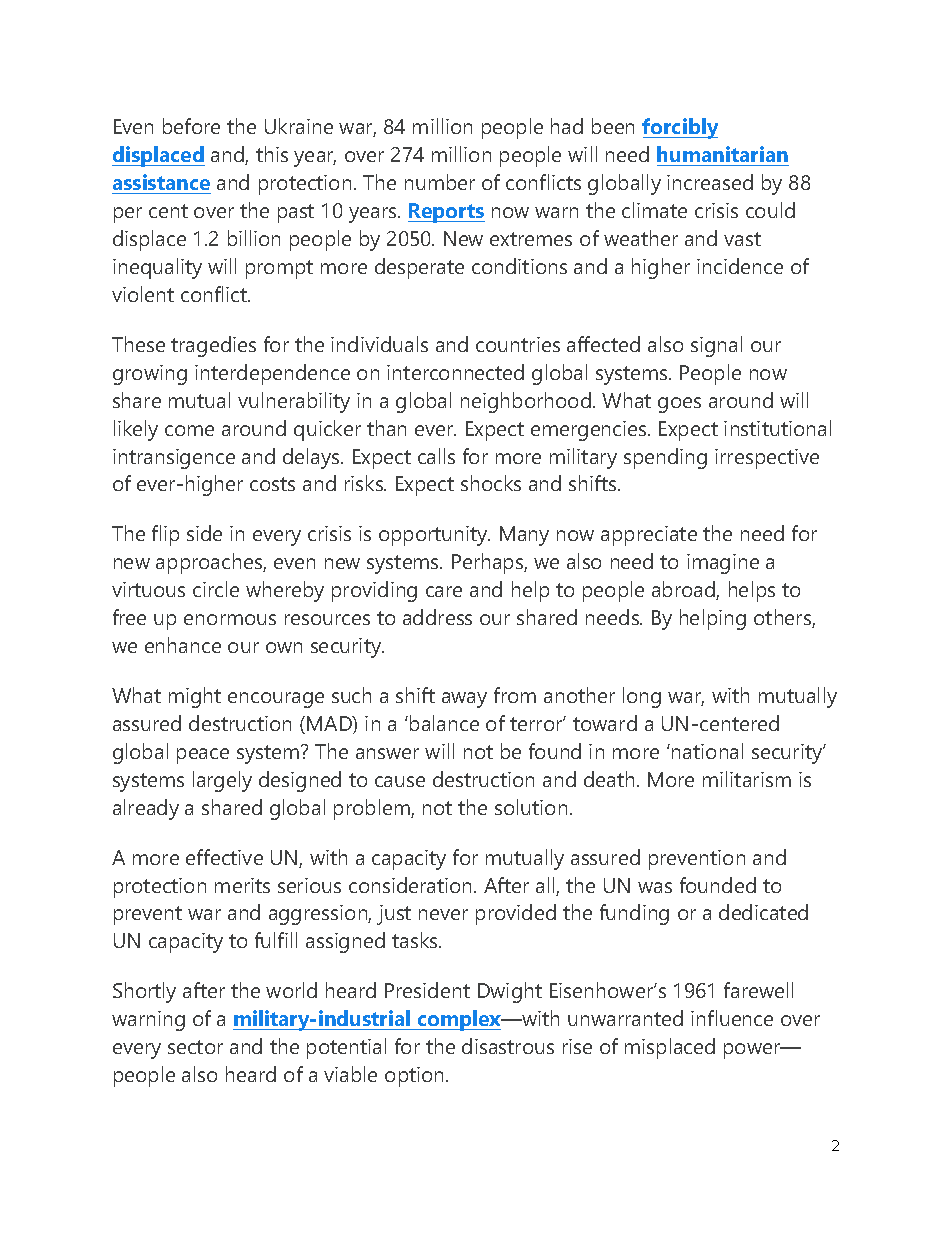 The height and width of the document is (1233, 952). I want to click on before, so click(191, 126).
